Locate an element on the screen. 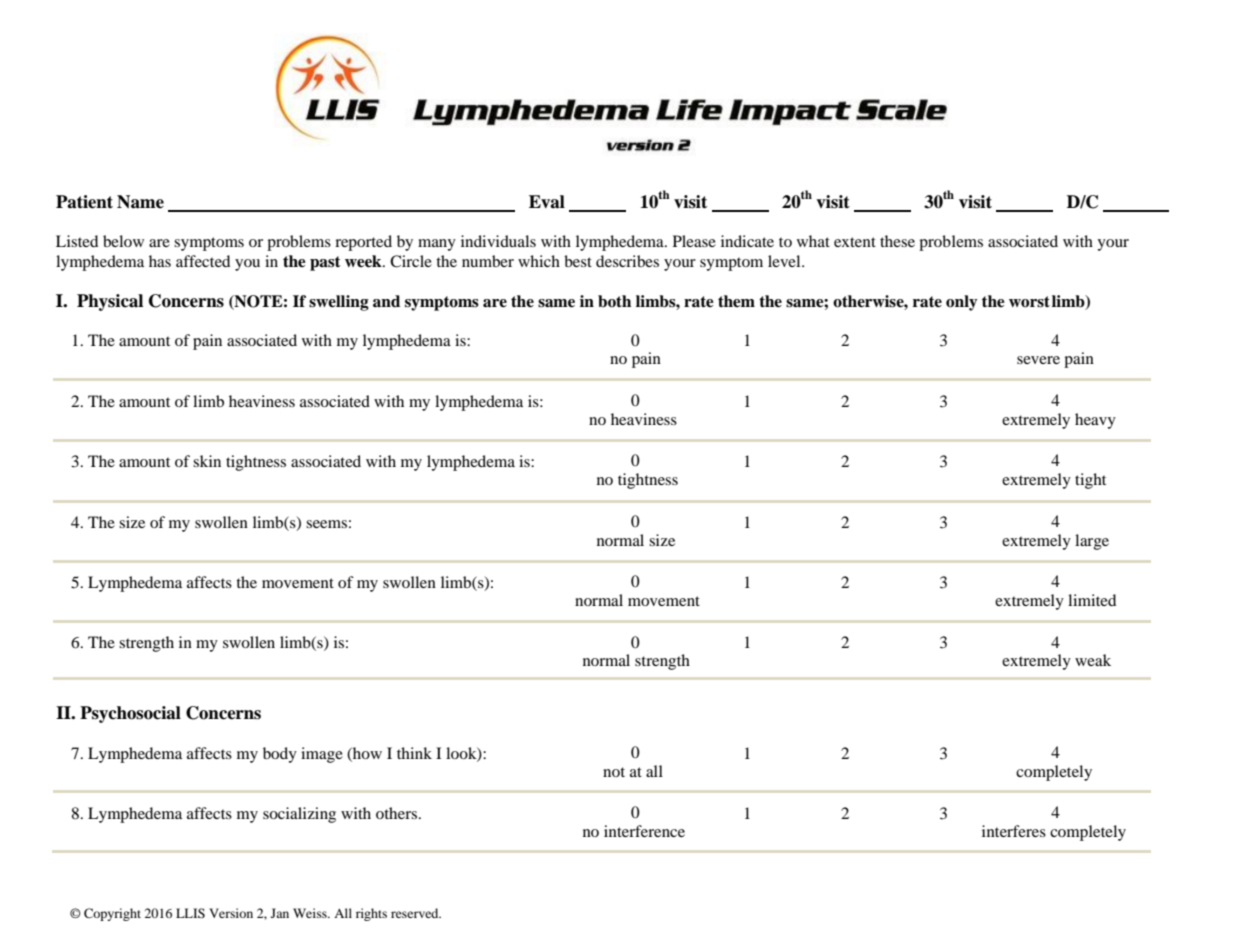 The image size is (1233, 952). interferes is located at coordinates (1014, 831).
